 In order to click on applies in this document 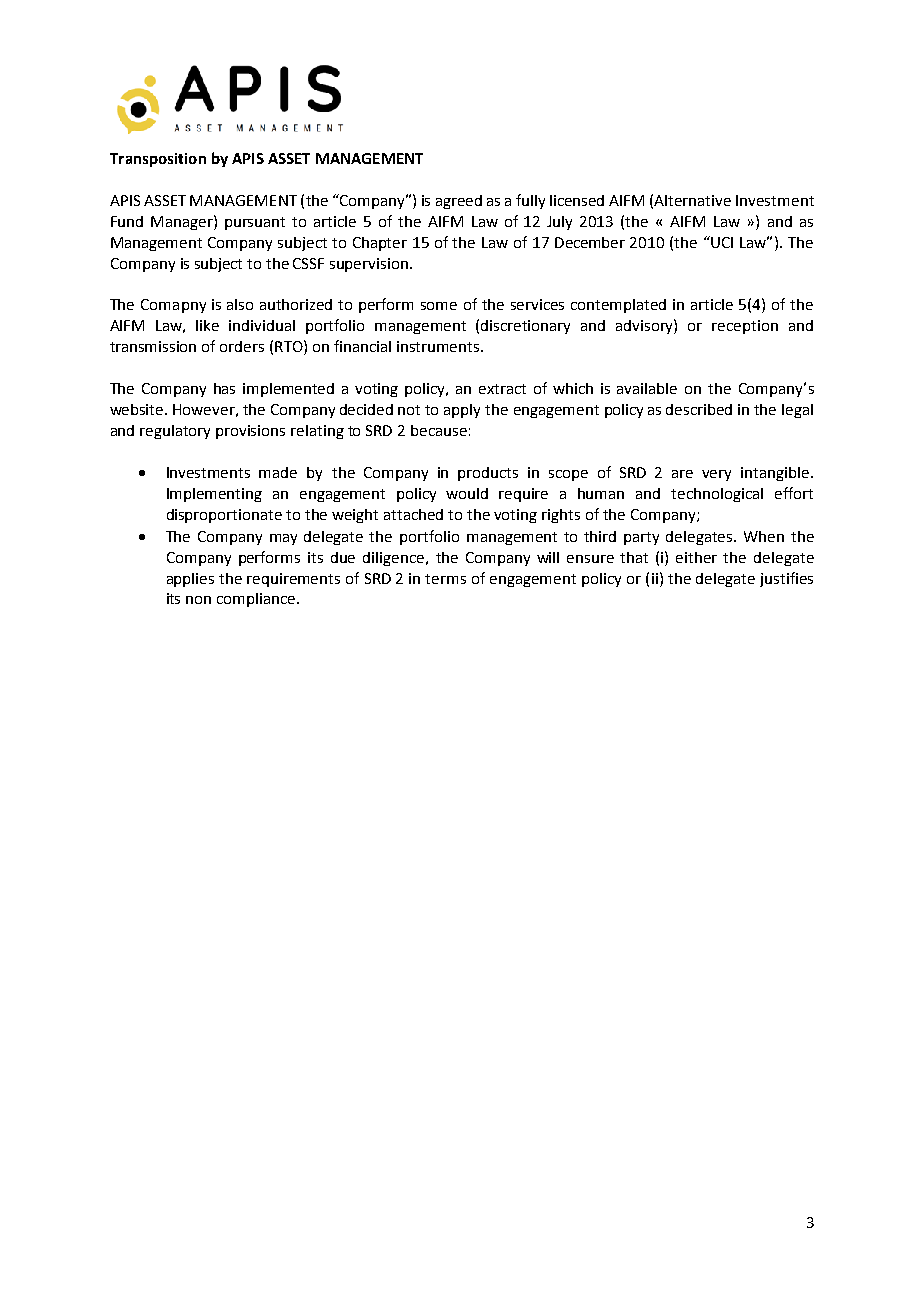, I will do `click(190, 580)`.
